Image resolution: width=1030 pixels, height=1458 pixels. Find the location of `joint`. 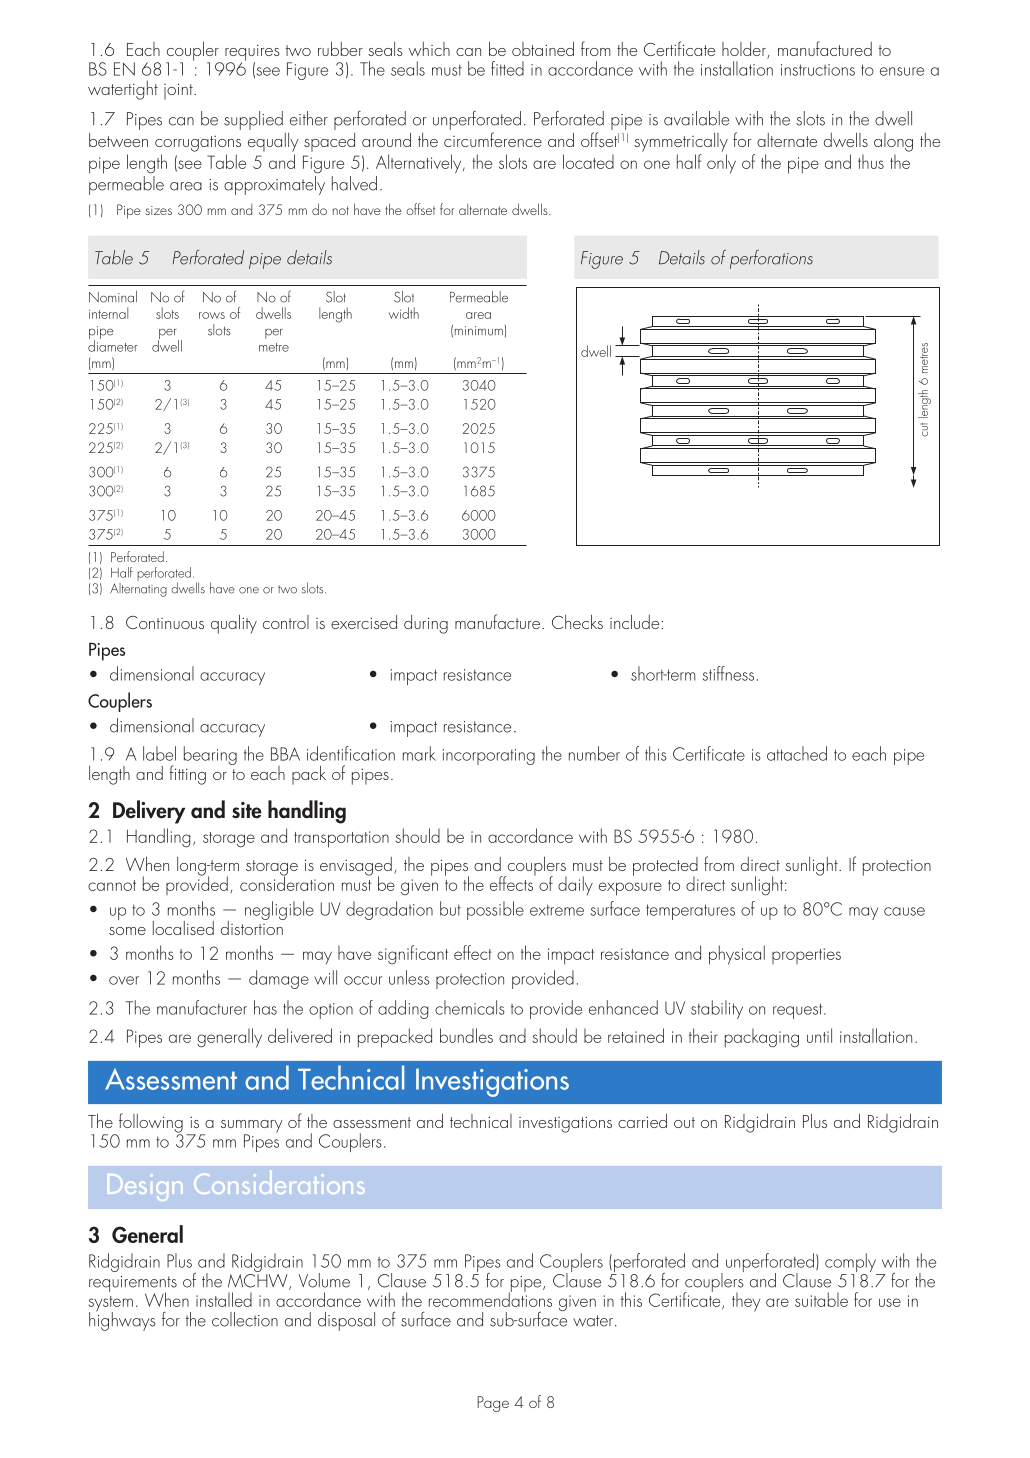

joint is located at coordinates (179, 91).
